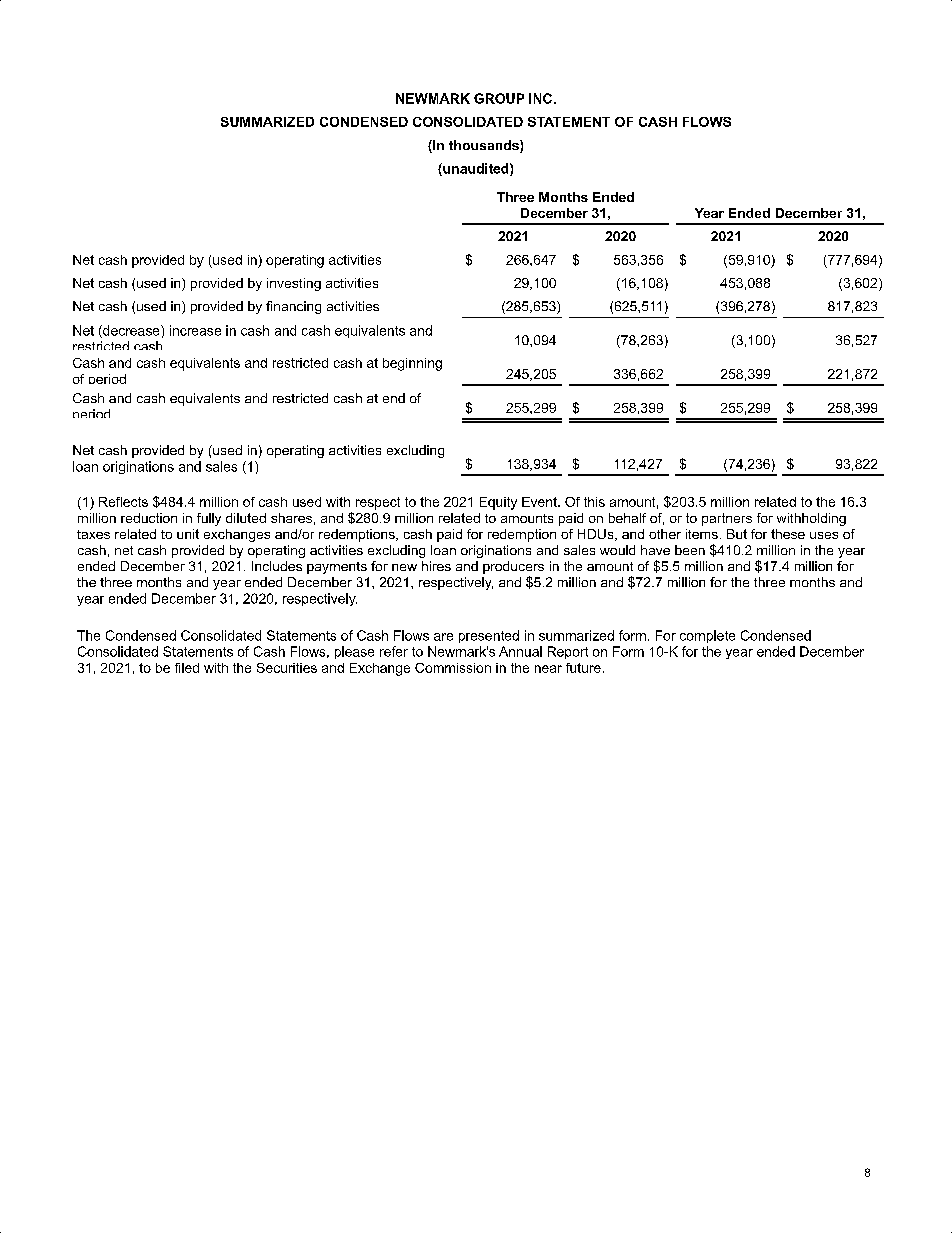 Image resolution: width=952 pixels, height=1233 pixels. What do you see at coordinates (294, 284) in the page?
I see `investing` at bounding box center [294, 284].
